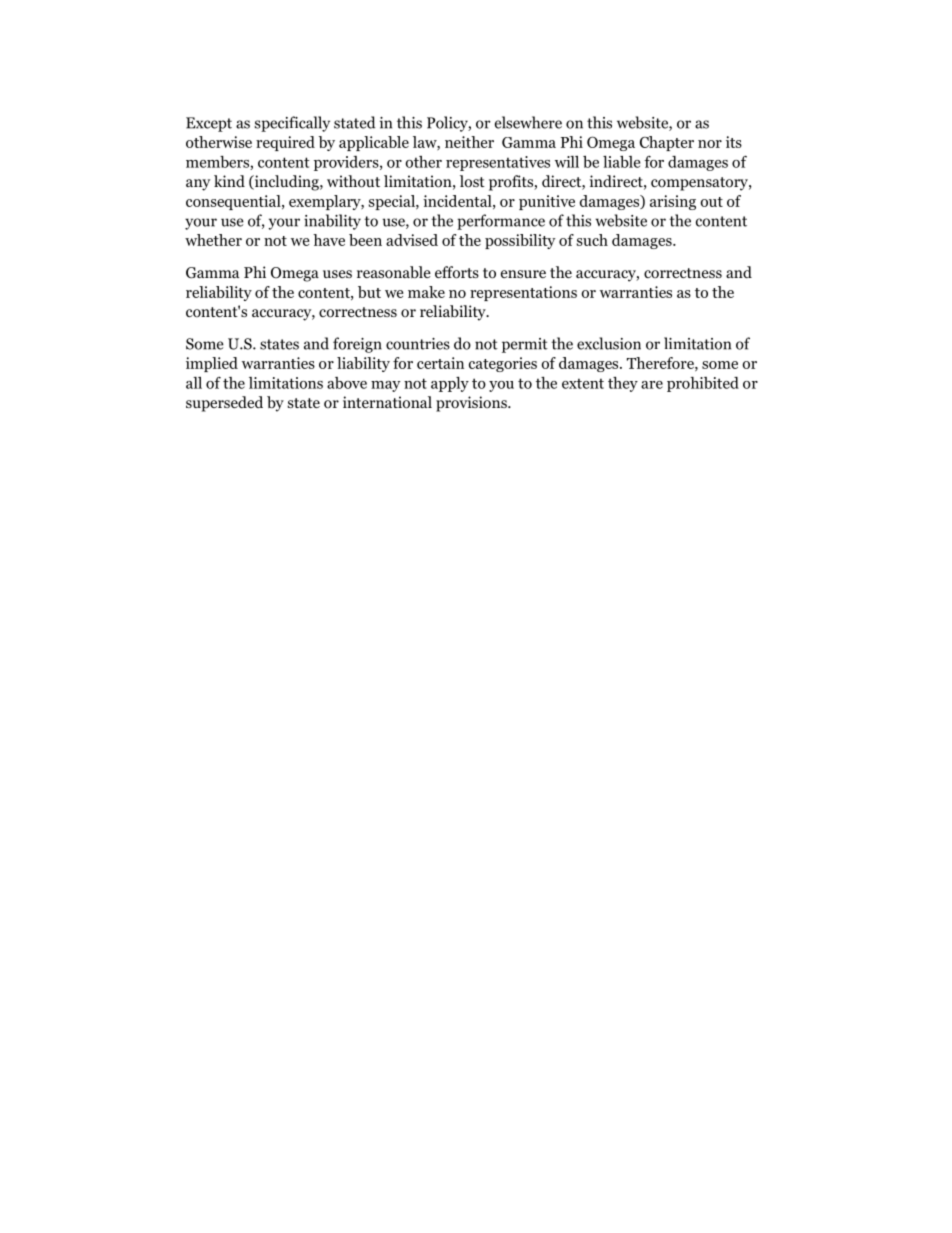  I want to click on Chapter, so click(667, 143).
